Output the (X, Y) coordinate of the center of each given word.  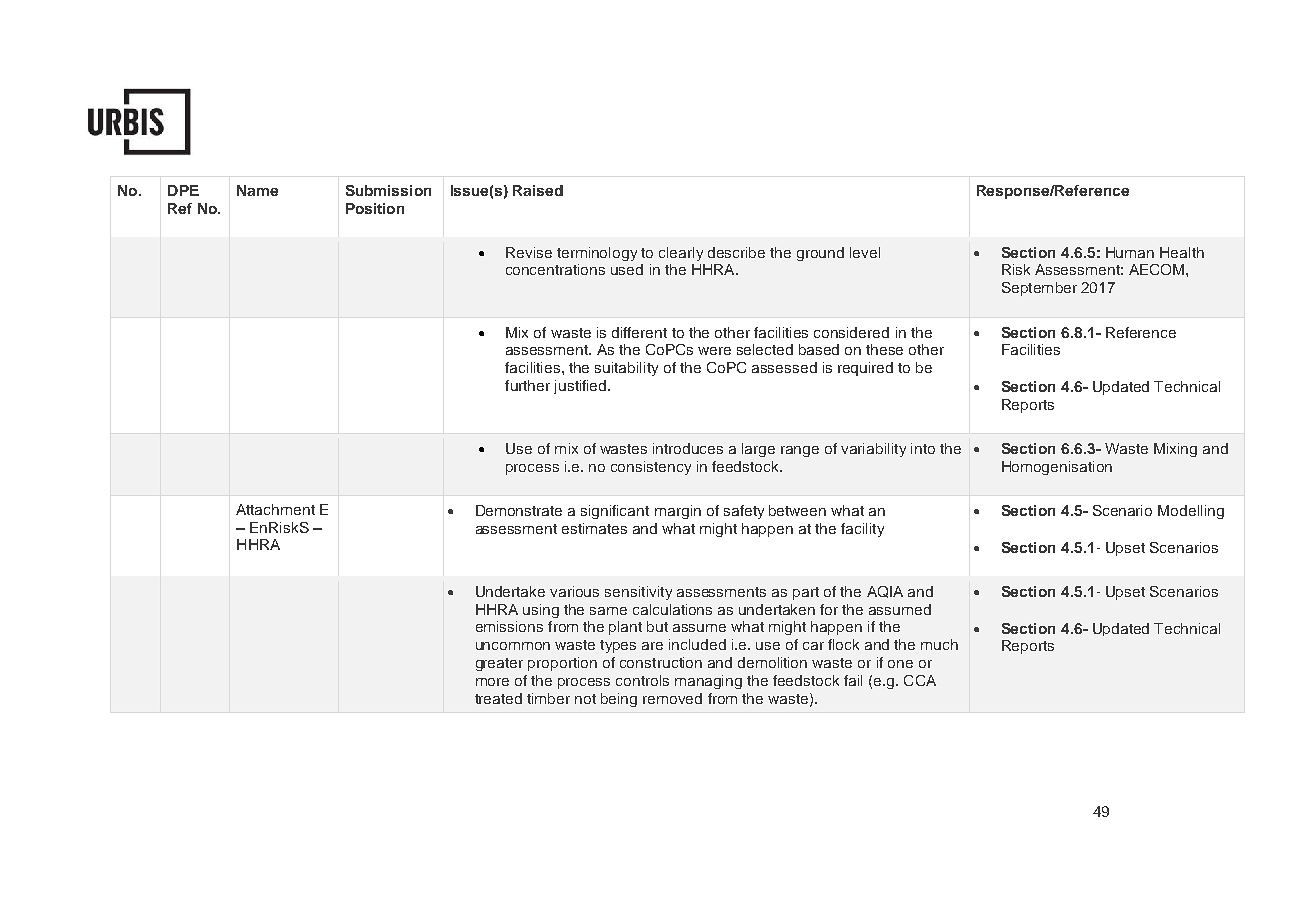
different (639, 332)
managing (708, 682)
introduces (688, 448)
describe (736, 252)
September (1039, 289)
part (806, 593)
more (492, 682)
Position (375, 208)
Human (1130, 252)
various (574, 591)
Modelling (1191, 512)
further (527, 385)
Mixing (1175, 450)
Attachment (275, 509)
